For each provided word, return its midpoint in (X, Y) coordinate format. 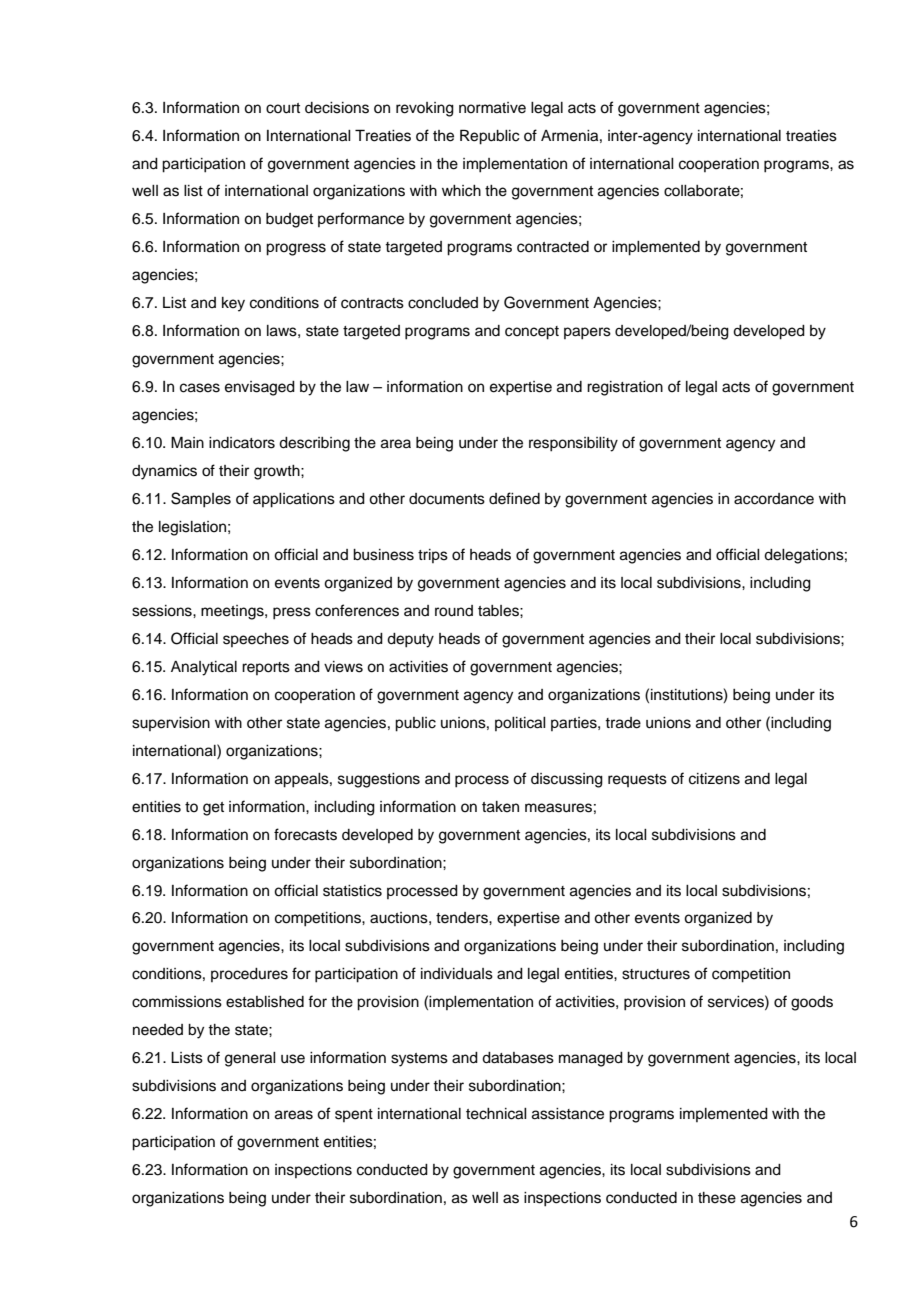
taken (500, 807)
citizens (714, 779)
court (283, 108)
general (250, 1059)
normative (492, 108)
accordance (774, 499)
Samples (201, 500)
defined (514, 498)
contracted (553, 247)
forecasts (305, 834)
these (717, 1198)
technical (496, 1114)
